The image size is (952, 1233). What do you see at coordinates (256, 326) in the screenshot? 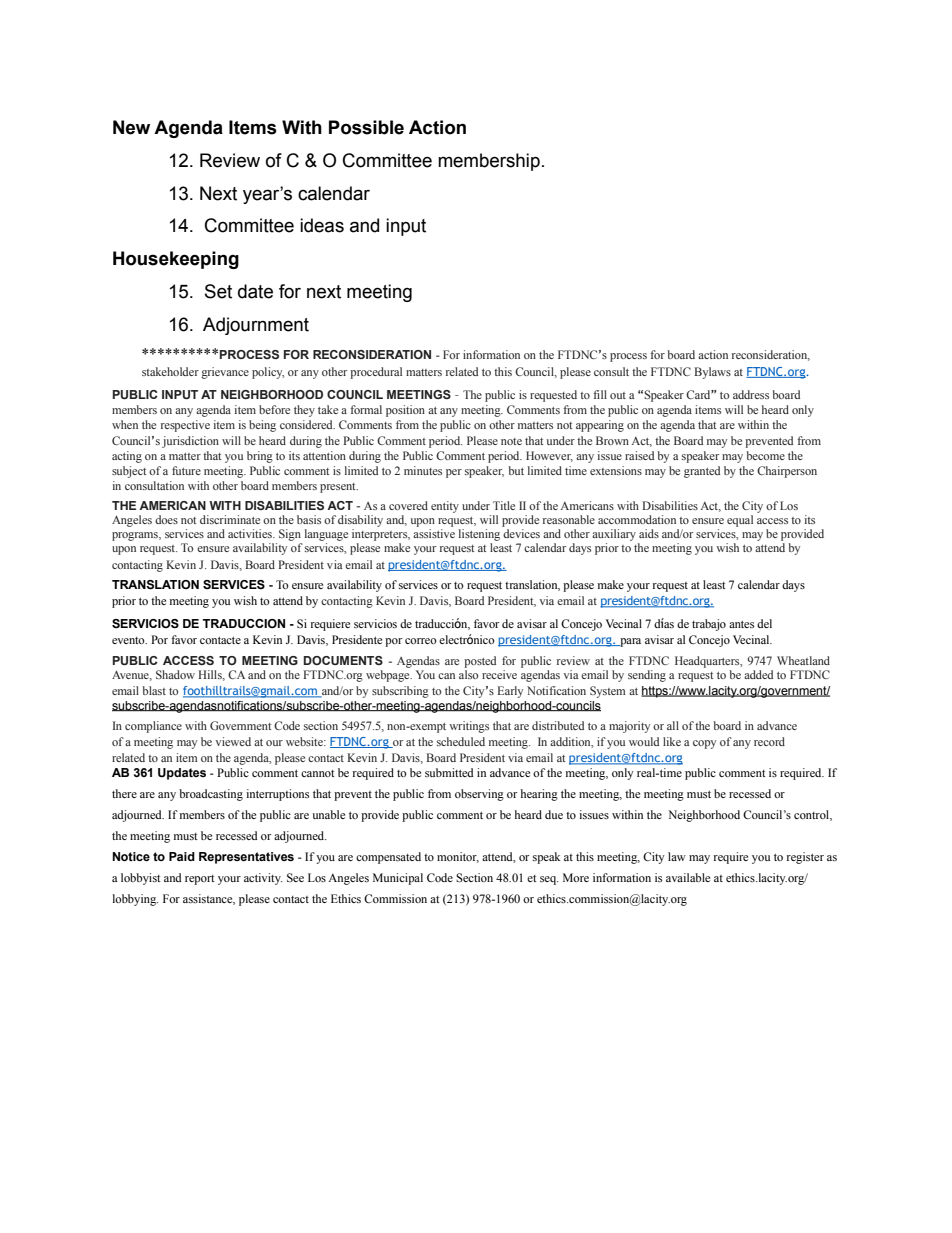
I see `Adjournment` at bounding box center [256, 326].
